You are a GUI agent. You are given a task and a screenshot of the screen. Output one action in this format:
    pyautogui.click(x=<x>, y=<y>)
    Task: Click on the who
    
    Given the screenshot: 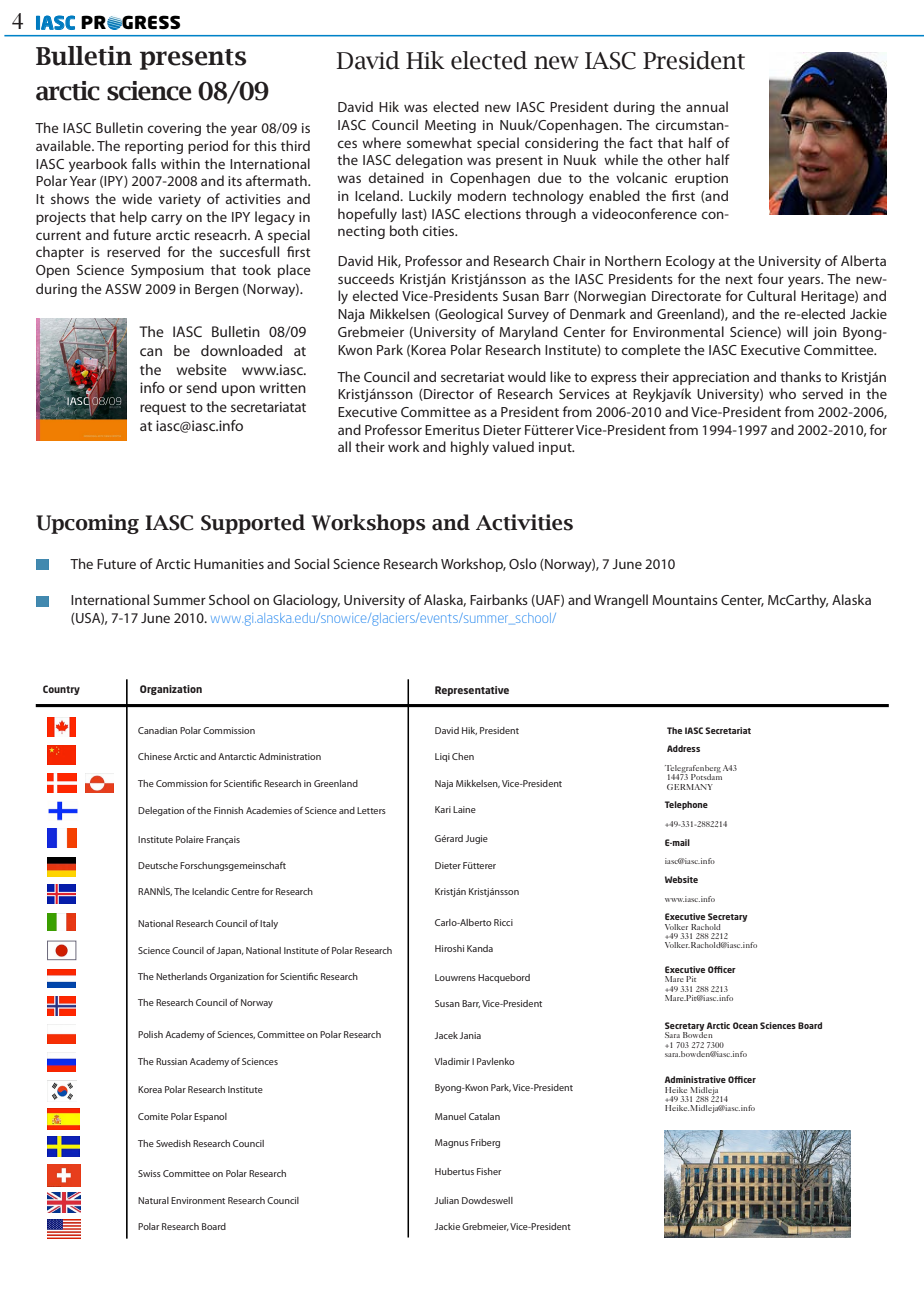 What is the action you would take?
    pyautogui.click(x=782, y=393)
